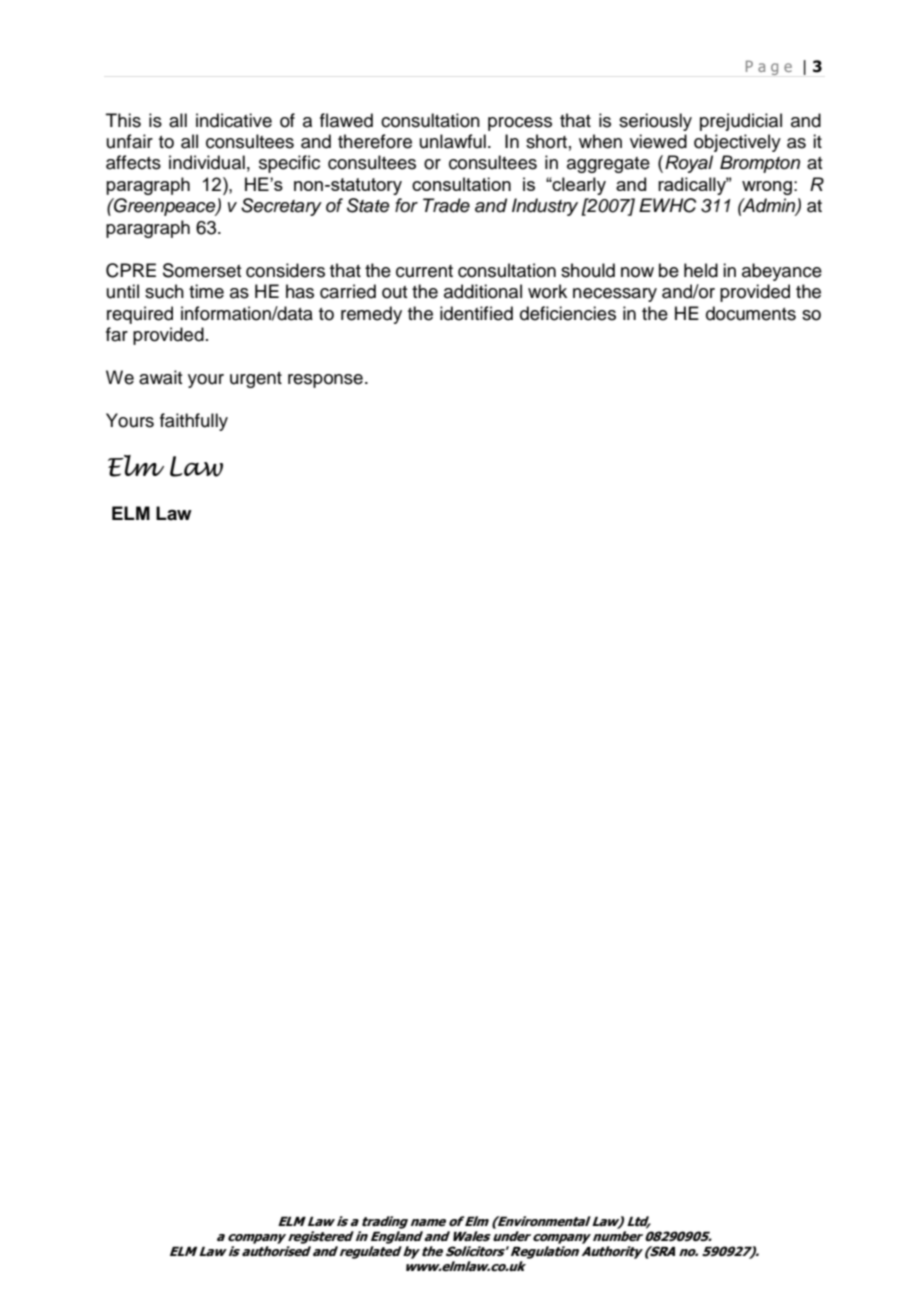  What do you see at coordinates (234, 120) in the document?
I see `indicative` at bounding box center [234, 120].
